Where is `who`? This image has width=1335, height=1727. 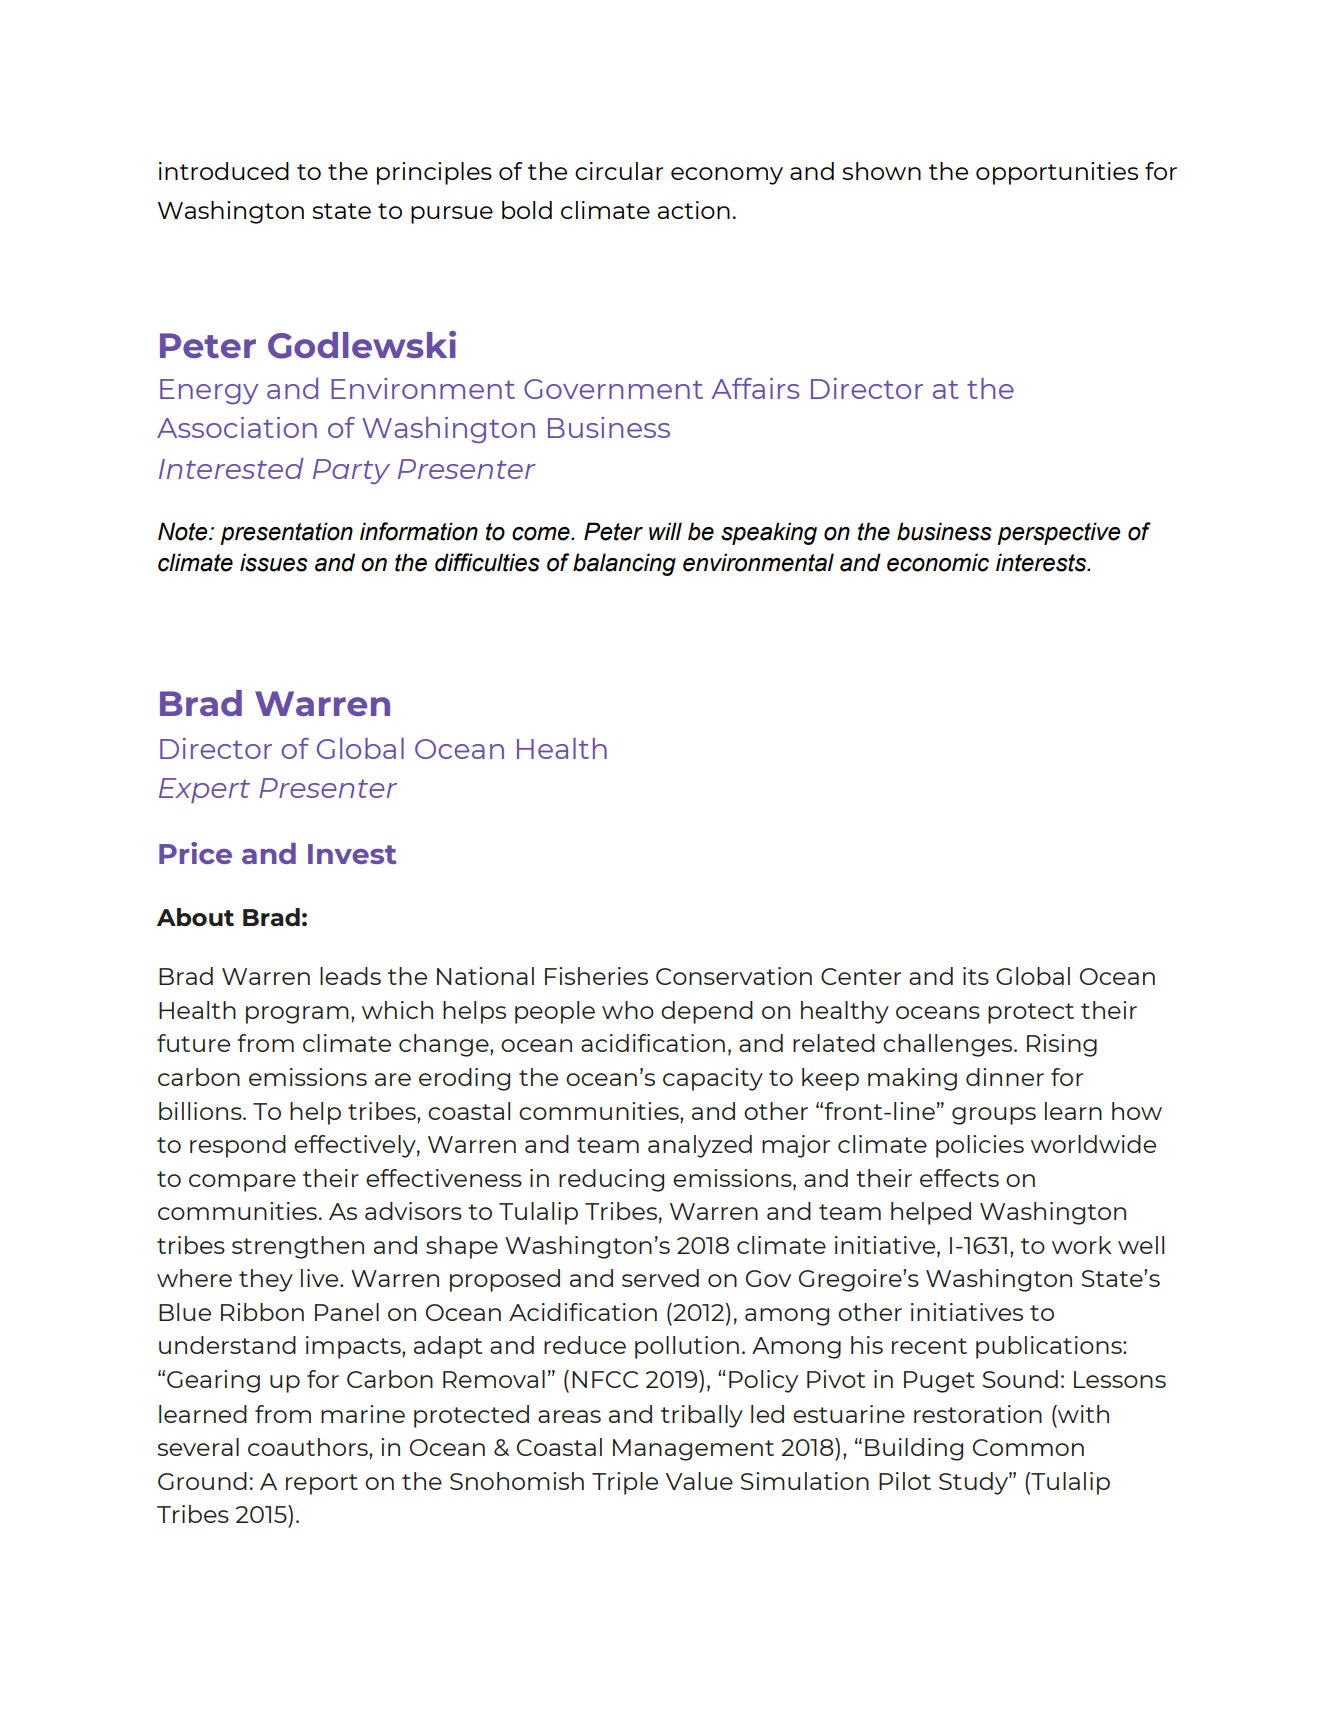 who is located at coordinates (628, 1010).
